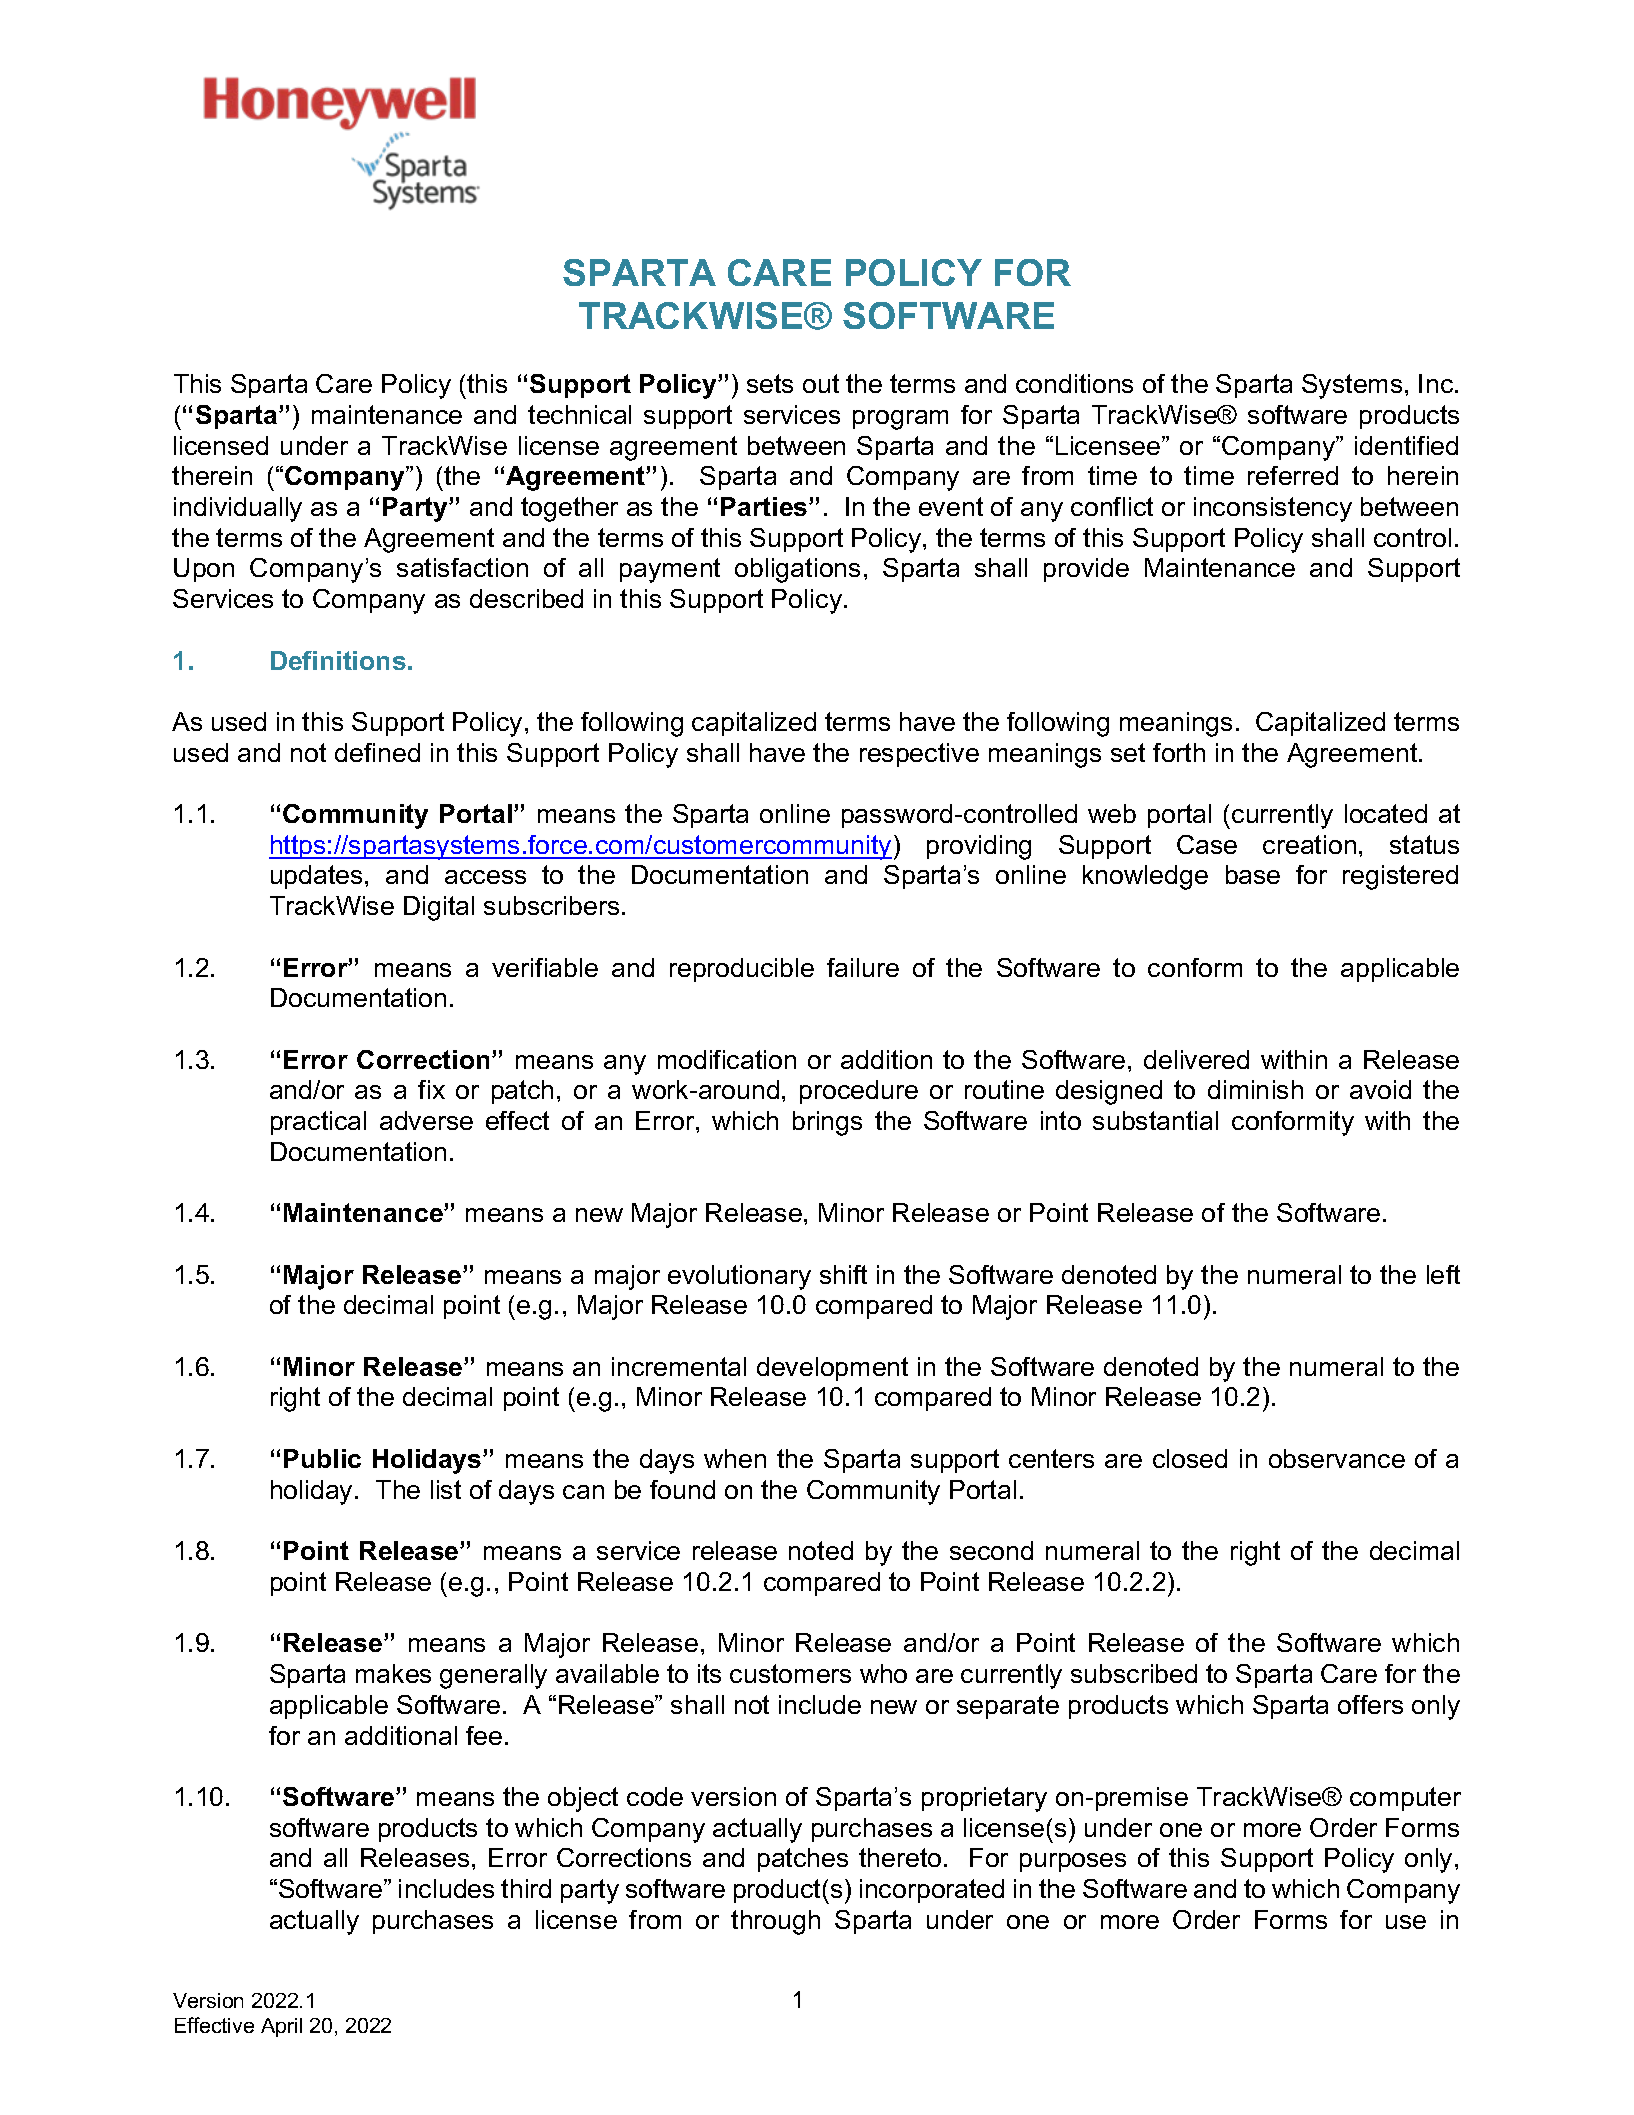  I want to click on diminish, so click(1255, 1089).
